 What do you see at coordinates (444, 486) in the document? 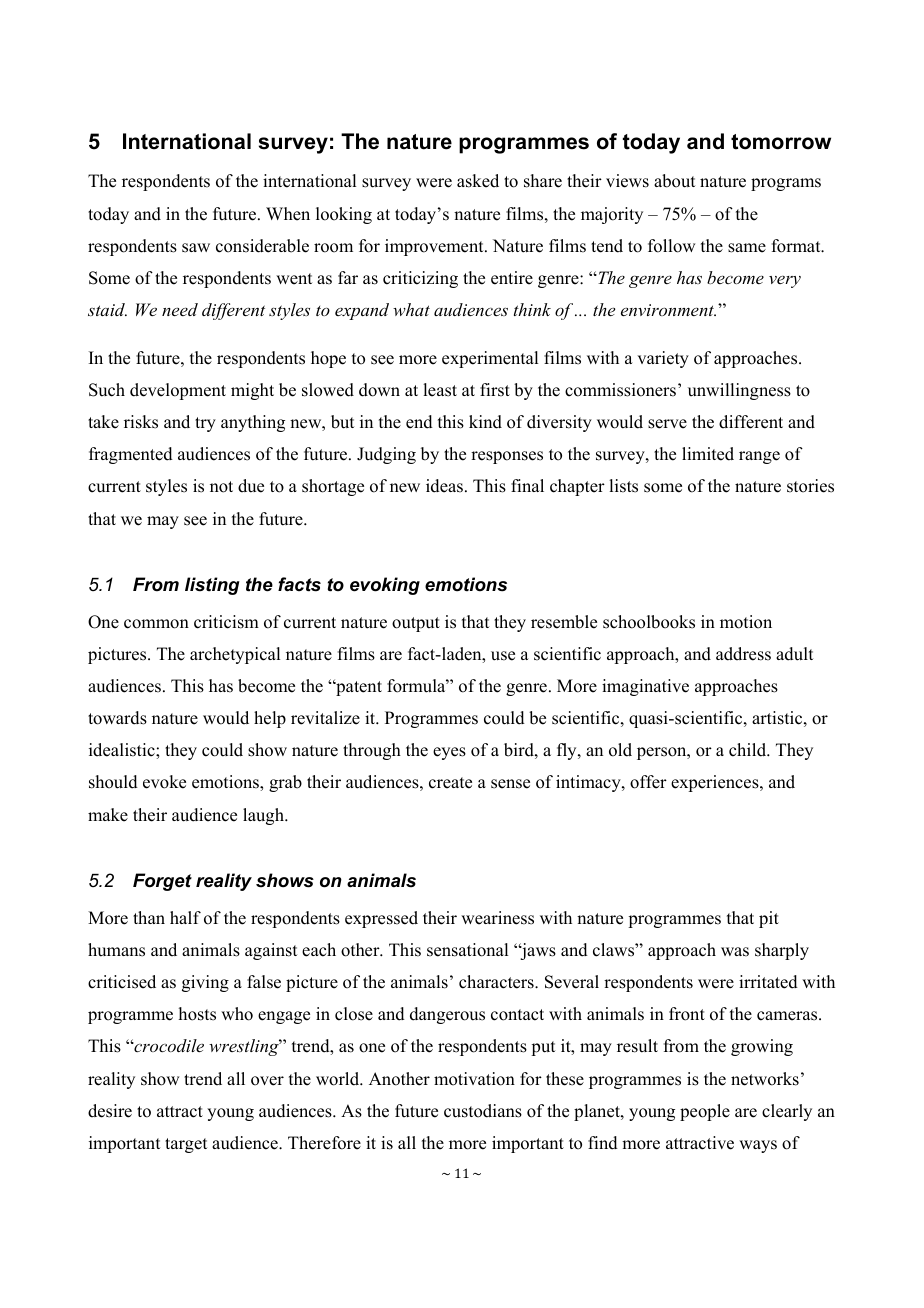
I see `ideas` at bounding box center [444, 486].
